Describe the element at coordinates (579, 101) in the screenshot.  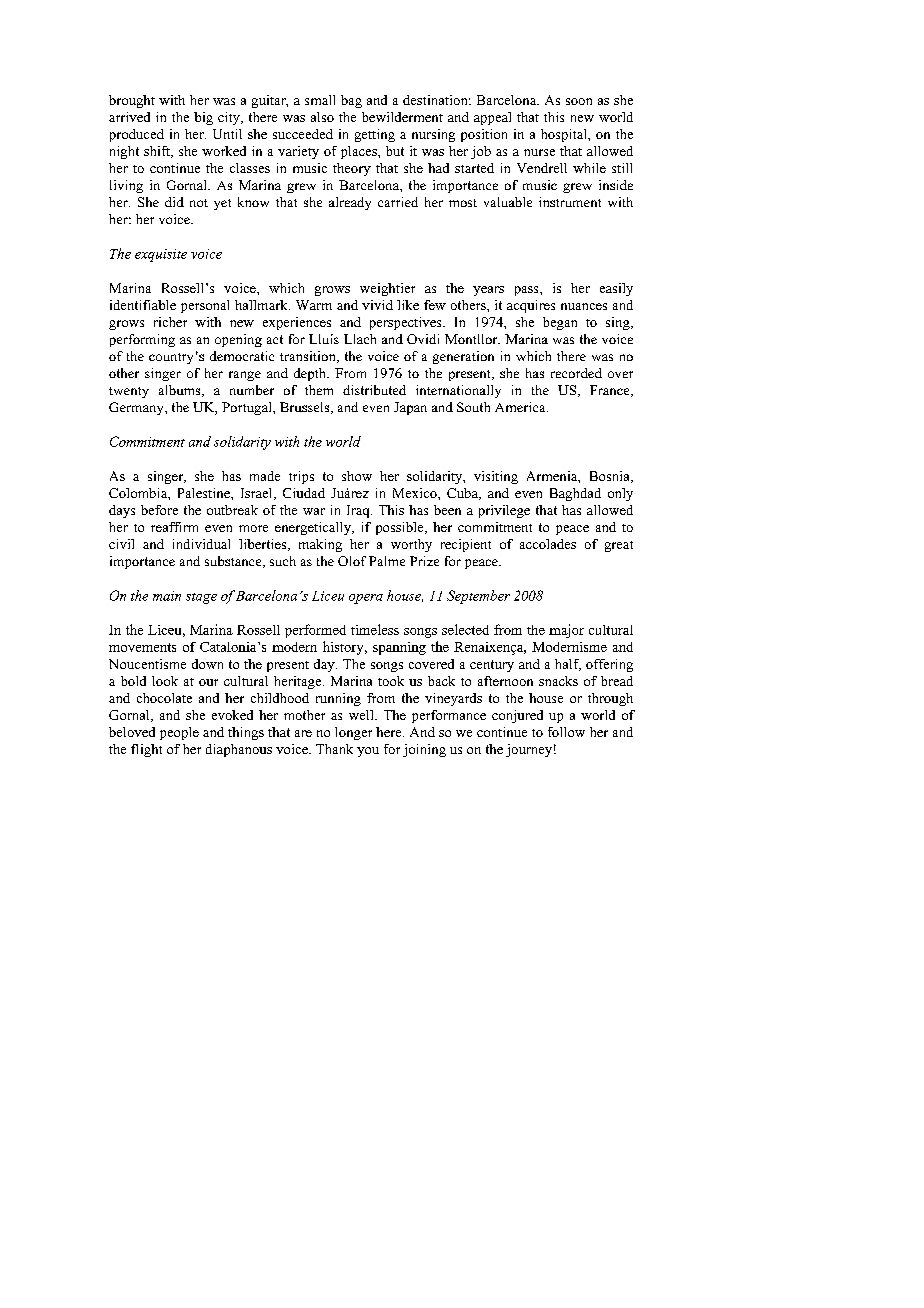
I see `soon` at that location.
